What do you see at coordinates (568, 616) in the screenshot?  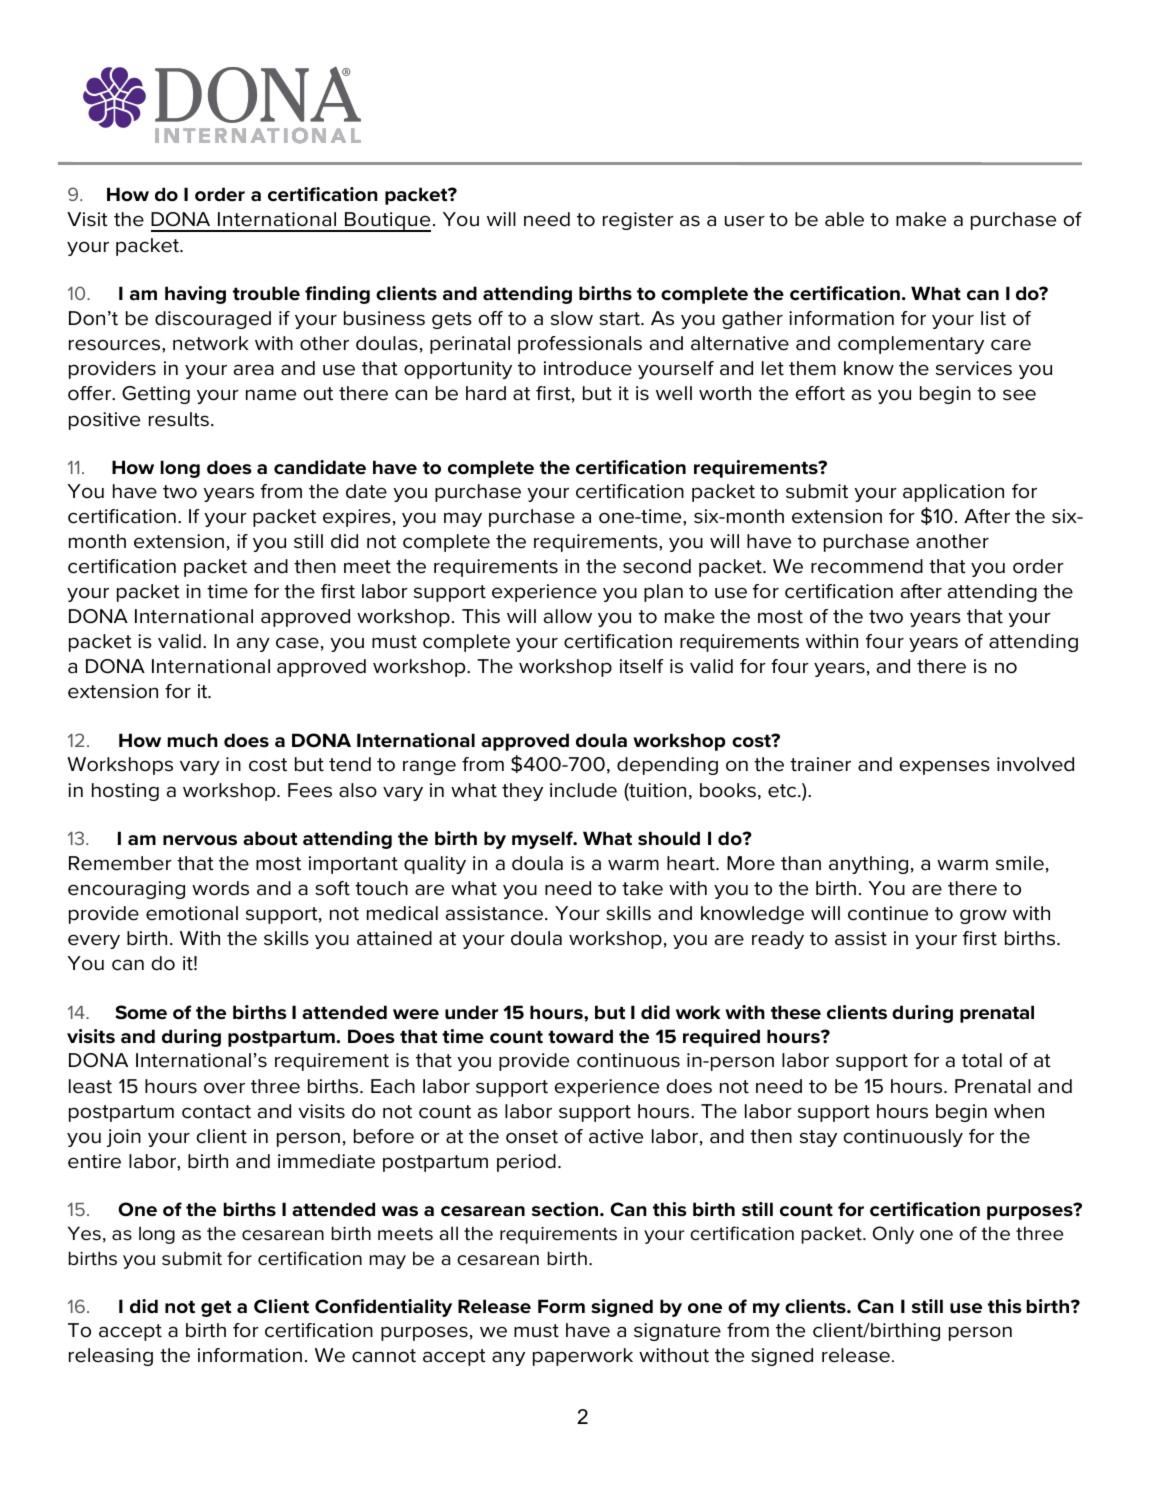 I see `allow` at bounding box center [568, 616].
